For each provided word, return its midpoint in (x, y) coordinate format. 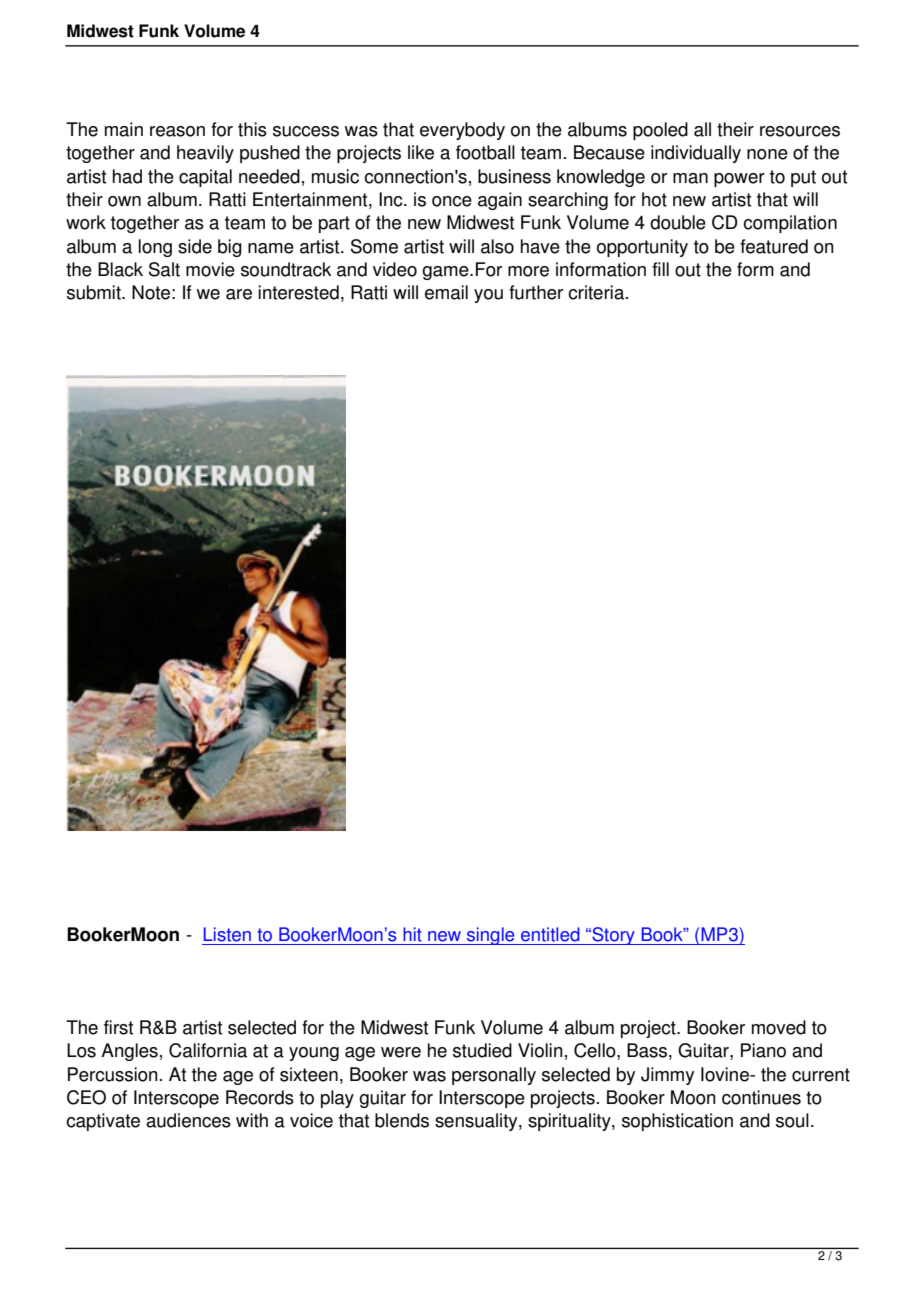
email (446, 292)
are (239, 294)
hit (412, 934)
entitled (550, 934)
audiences (188, 1120)
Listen (227, 934)
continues (761, 1097)
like (421, 152)
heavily (205, 154)
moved (779, 1027)
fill (660, 269)
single (491, 936)
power (739, 180)
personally (494, 1076)
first (118, 1027)
